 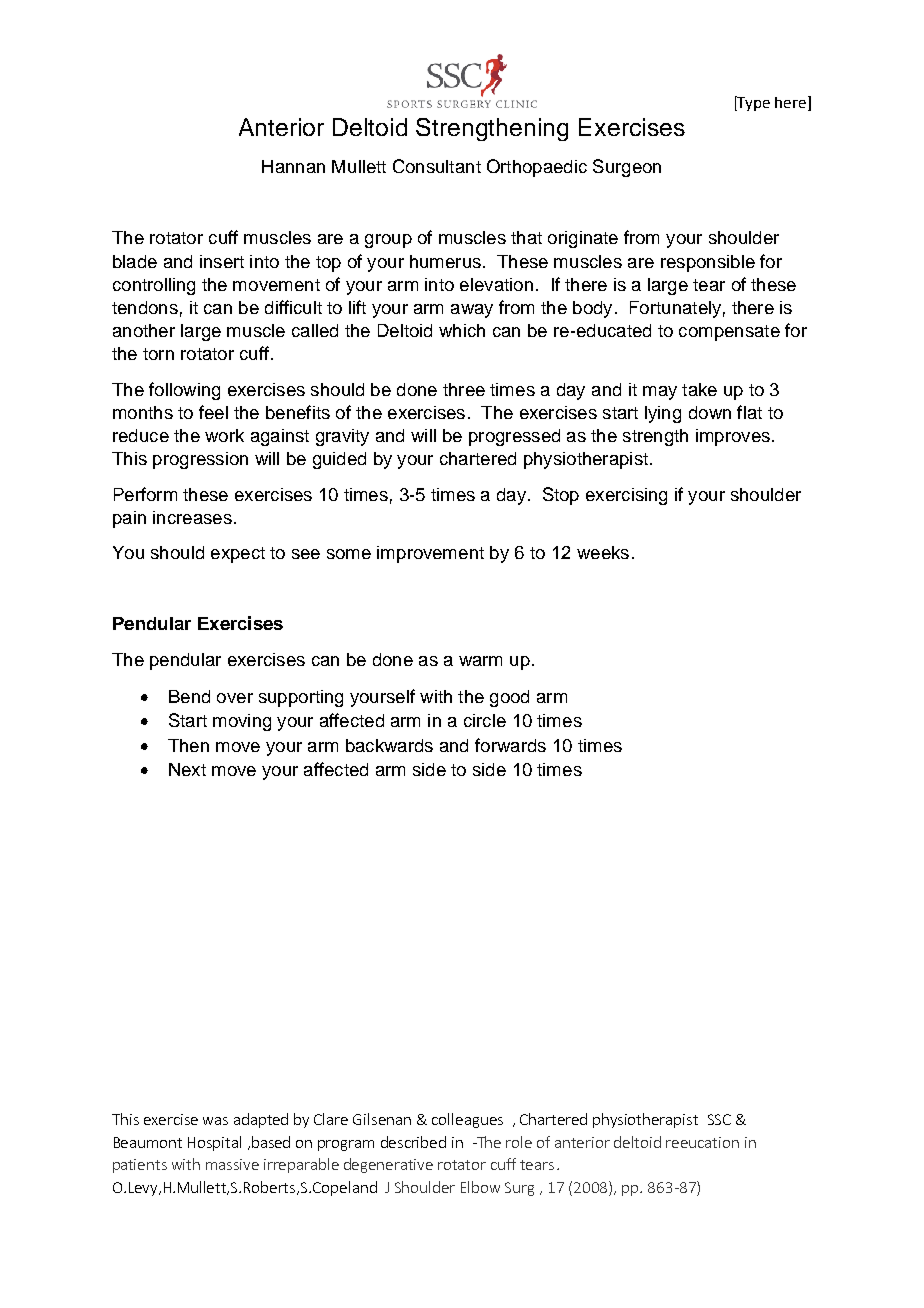 I want to click on backwards, so click(x=389, y=745).
